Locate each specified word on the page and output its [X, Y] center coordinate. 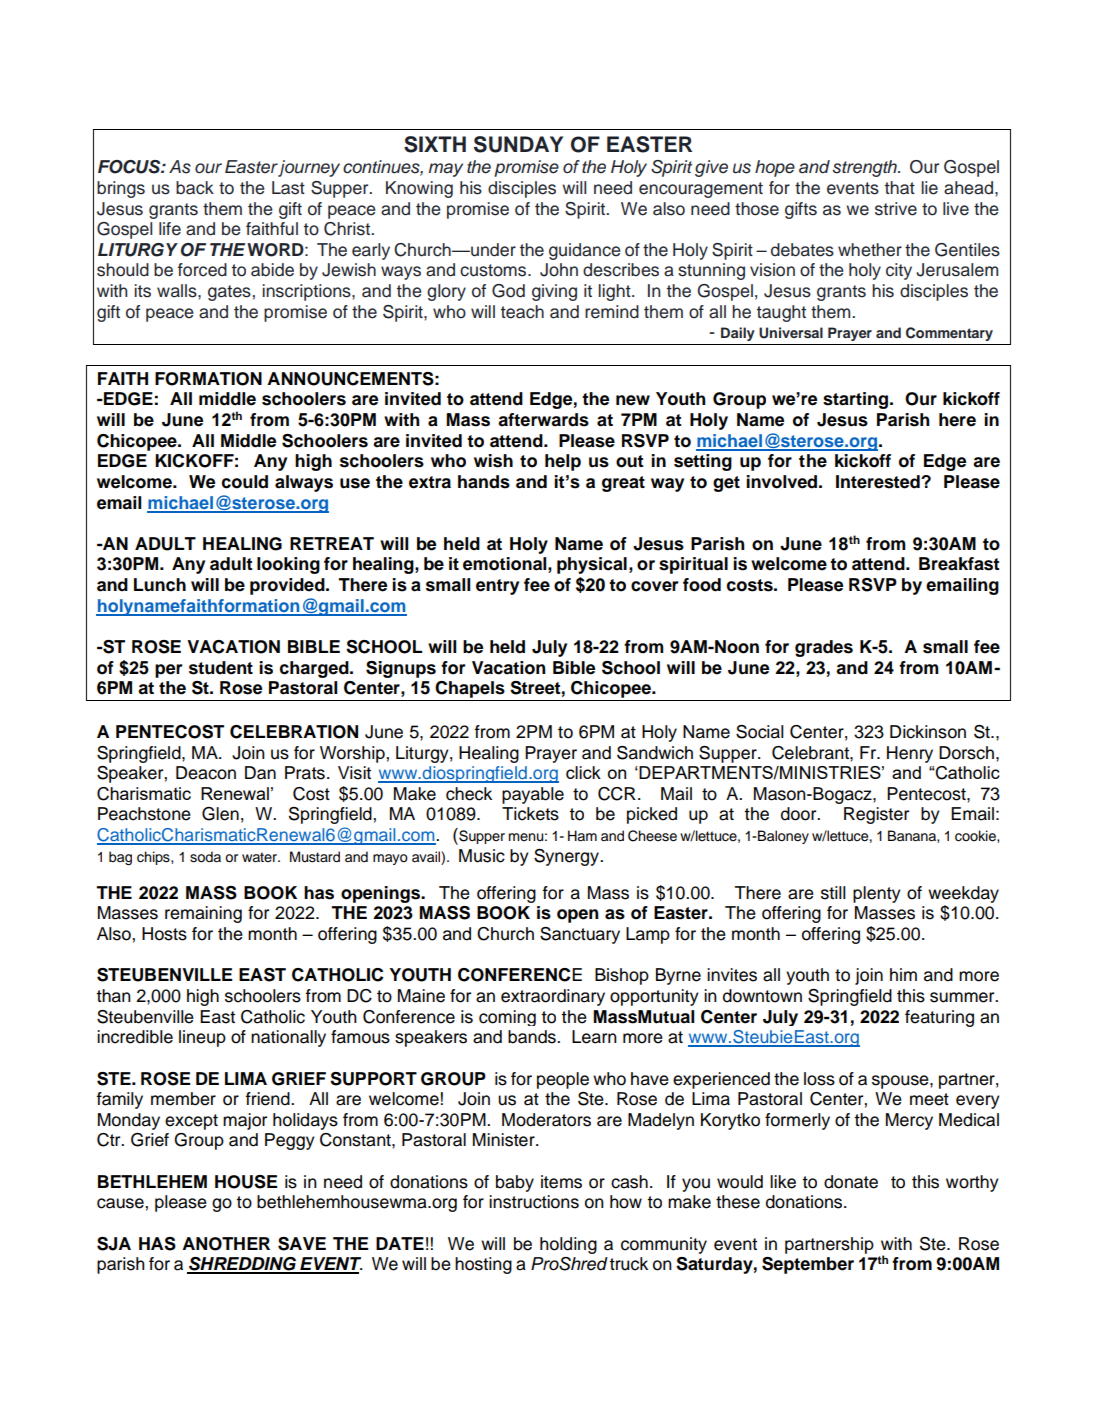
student [221, 668]
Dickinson [928, 732]
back [195, 188]
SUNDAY [518, 144]
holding [568, 1245]
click [583, 772]
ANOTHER [226, 1244]
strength [865, 168]
